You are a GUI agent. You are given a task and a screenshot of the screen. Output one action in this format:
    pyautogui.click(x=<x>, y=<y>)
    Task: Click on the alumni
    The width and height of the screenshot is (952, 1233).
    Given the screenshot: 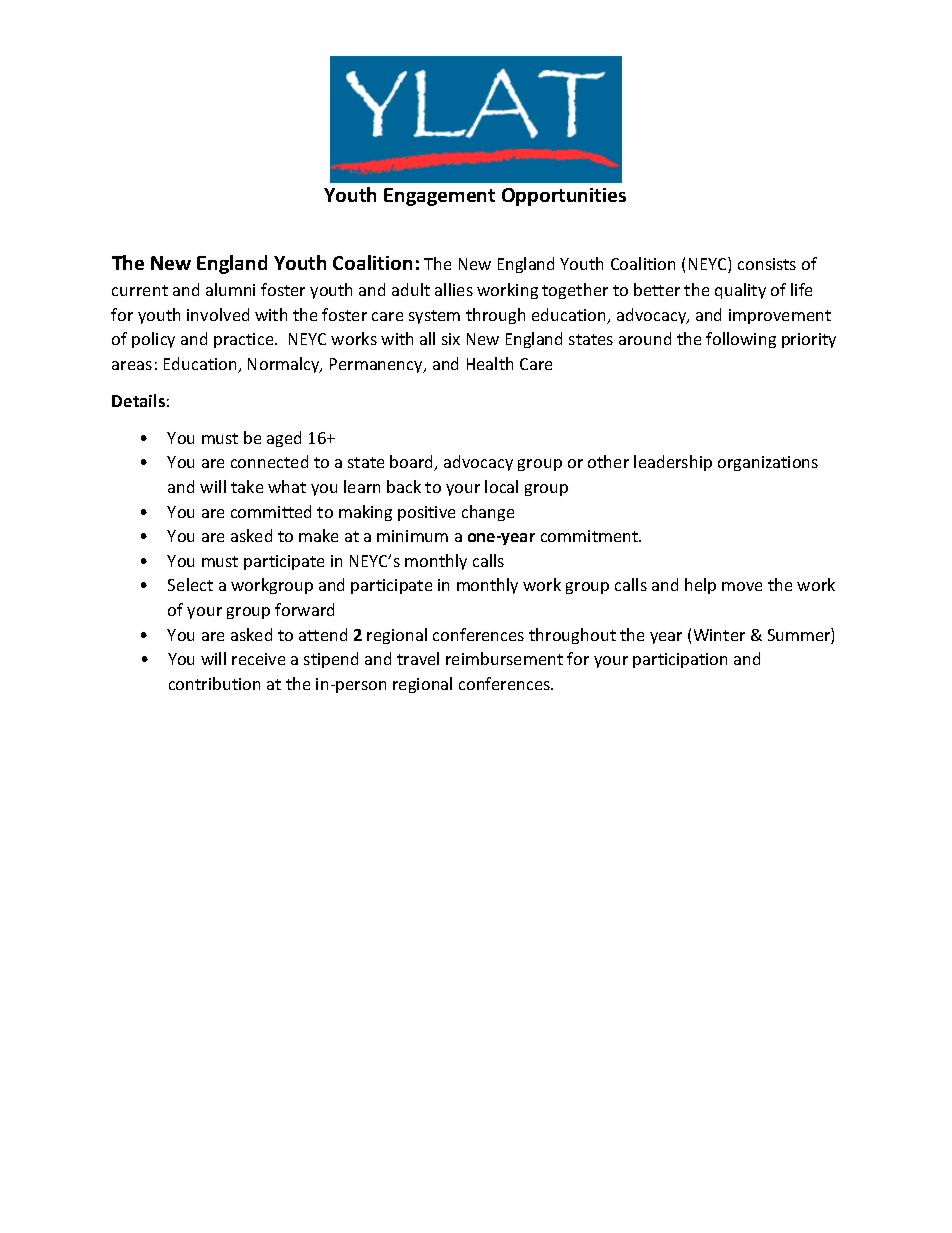 What is the action you would take?
    pyautogui.click(x=230, y=289)
